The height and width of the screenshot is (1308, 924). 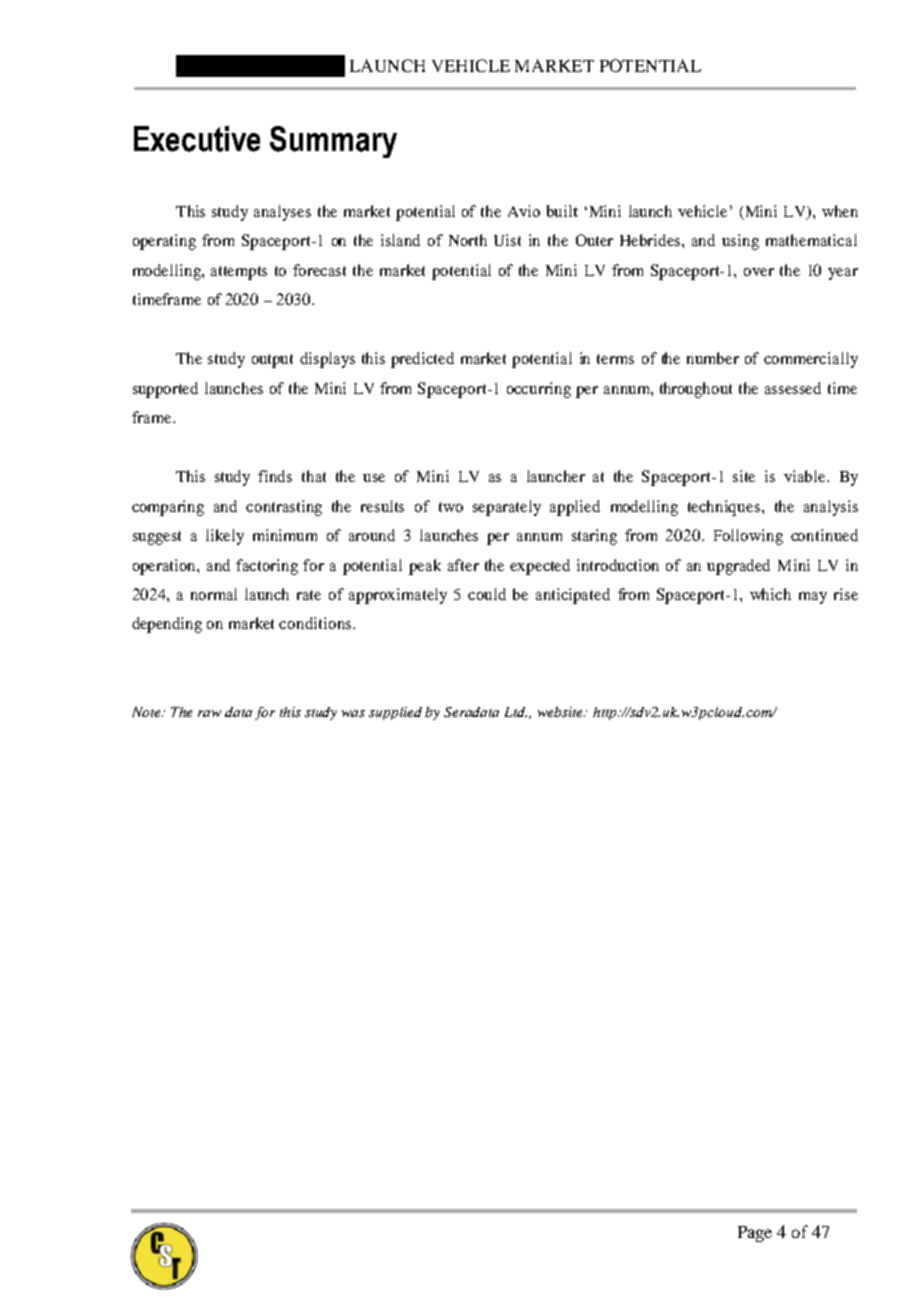 I want to click on using, so click(x=740, y=242).
